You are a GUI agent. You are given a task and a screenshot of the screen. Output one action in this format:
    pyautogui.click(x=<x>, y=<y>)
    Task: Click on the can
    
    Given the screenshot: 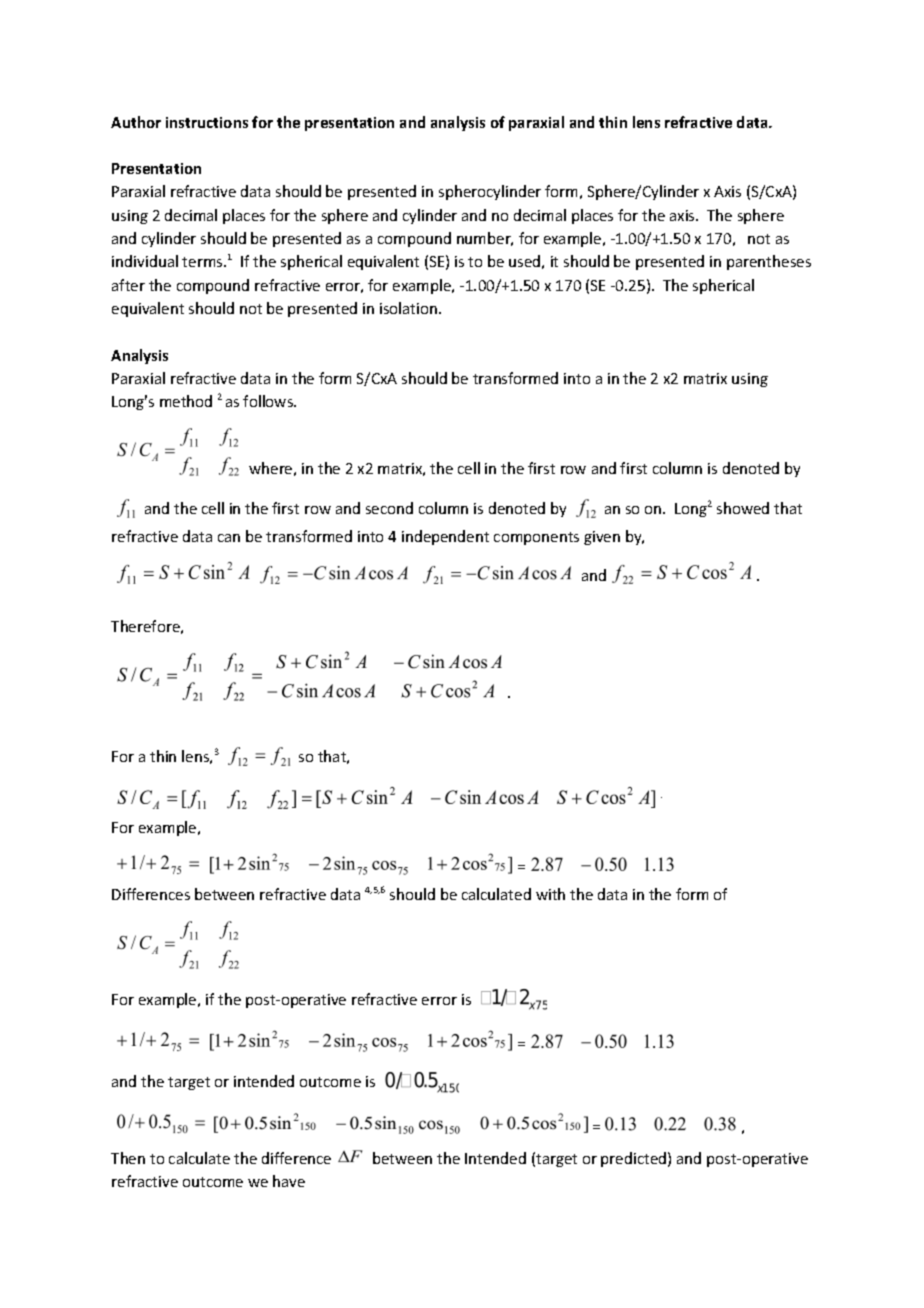 What is the action you would take?
    pyautogui.click(x=229, y=538)
